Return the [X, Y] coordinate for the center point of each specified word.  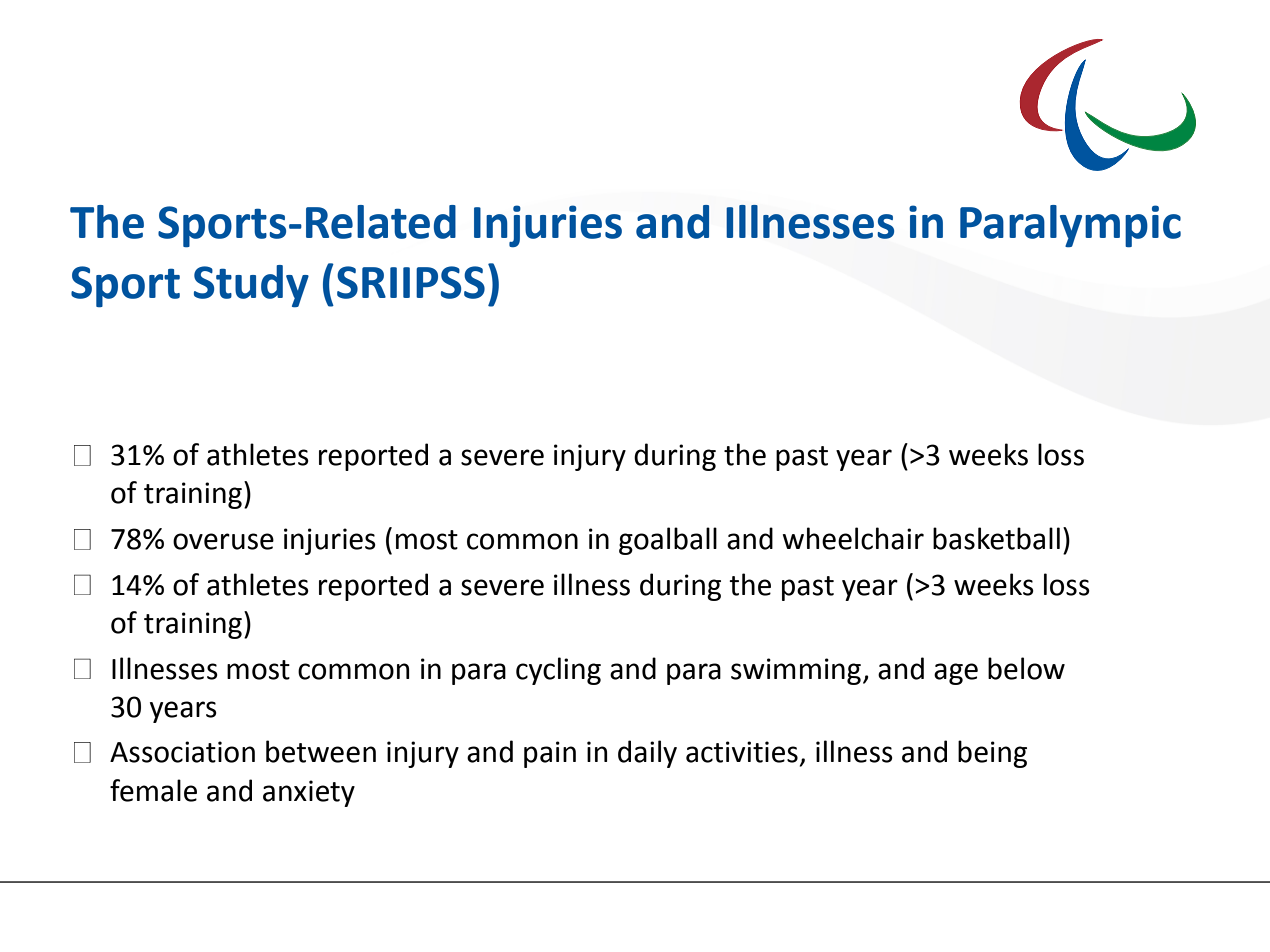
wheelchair [853, 538]
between [321, 751]
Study [251, 286]
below [1026, 668]
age [956, 674]
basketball [996, 538]
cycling [558, 671]
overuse [223, 541]
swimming [797, 671]
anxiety [309, 793]
